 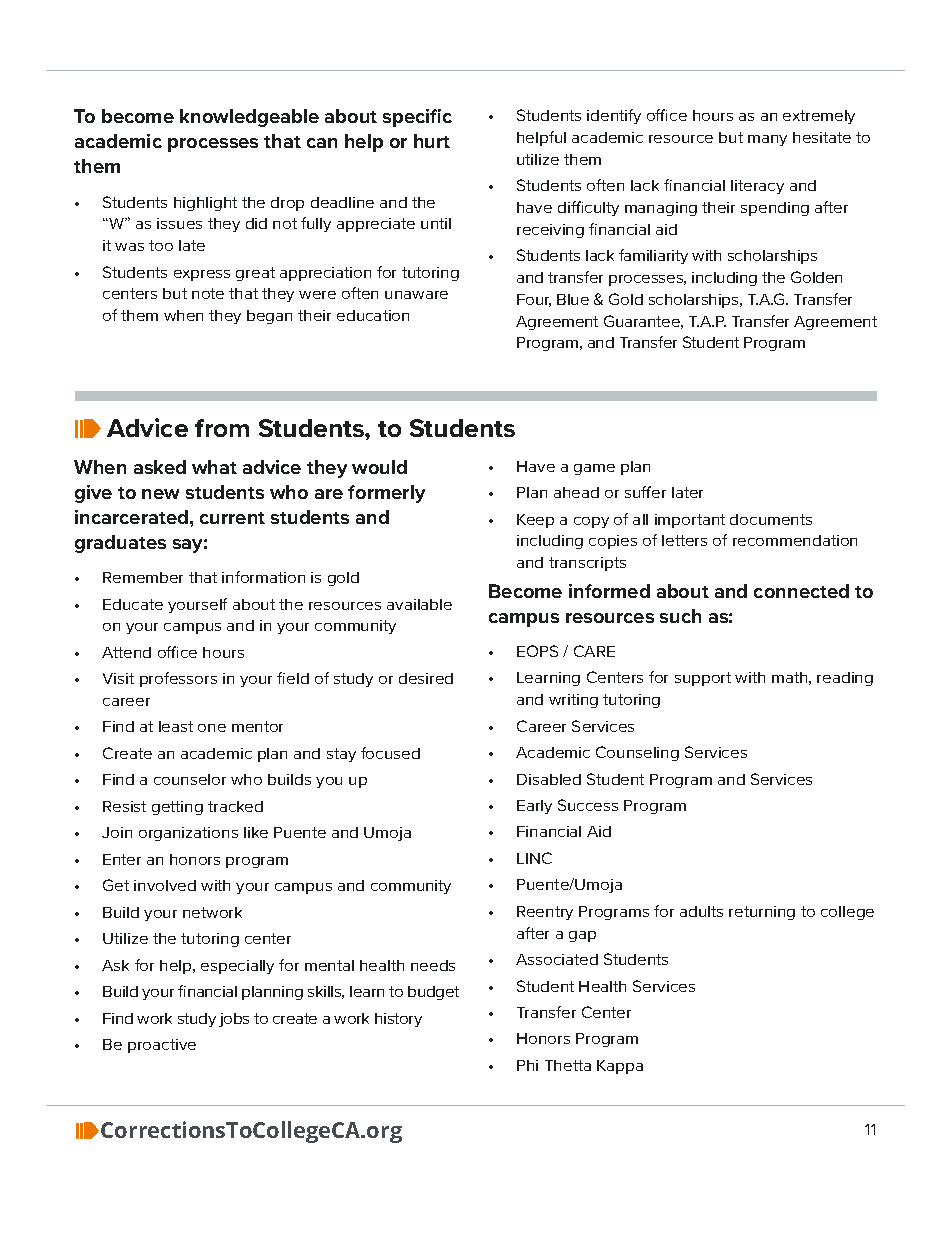 I want to click on proactive, so click(x=162, y=1046).
